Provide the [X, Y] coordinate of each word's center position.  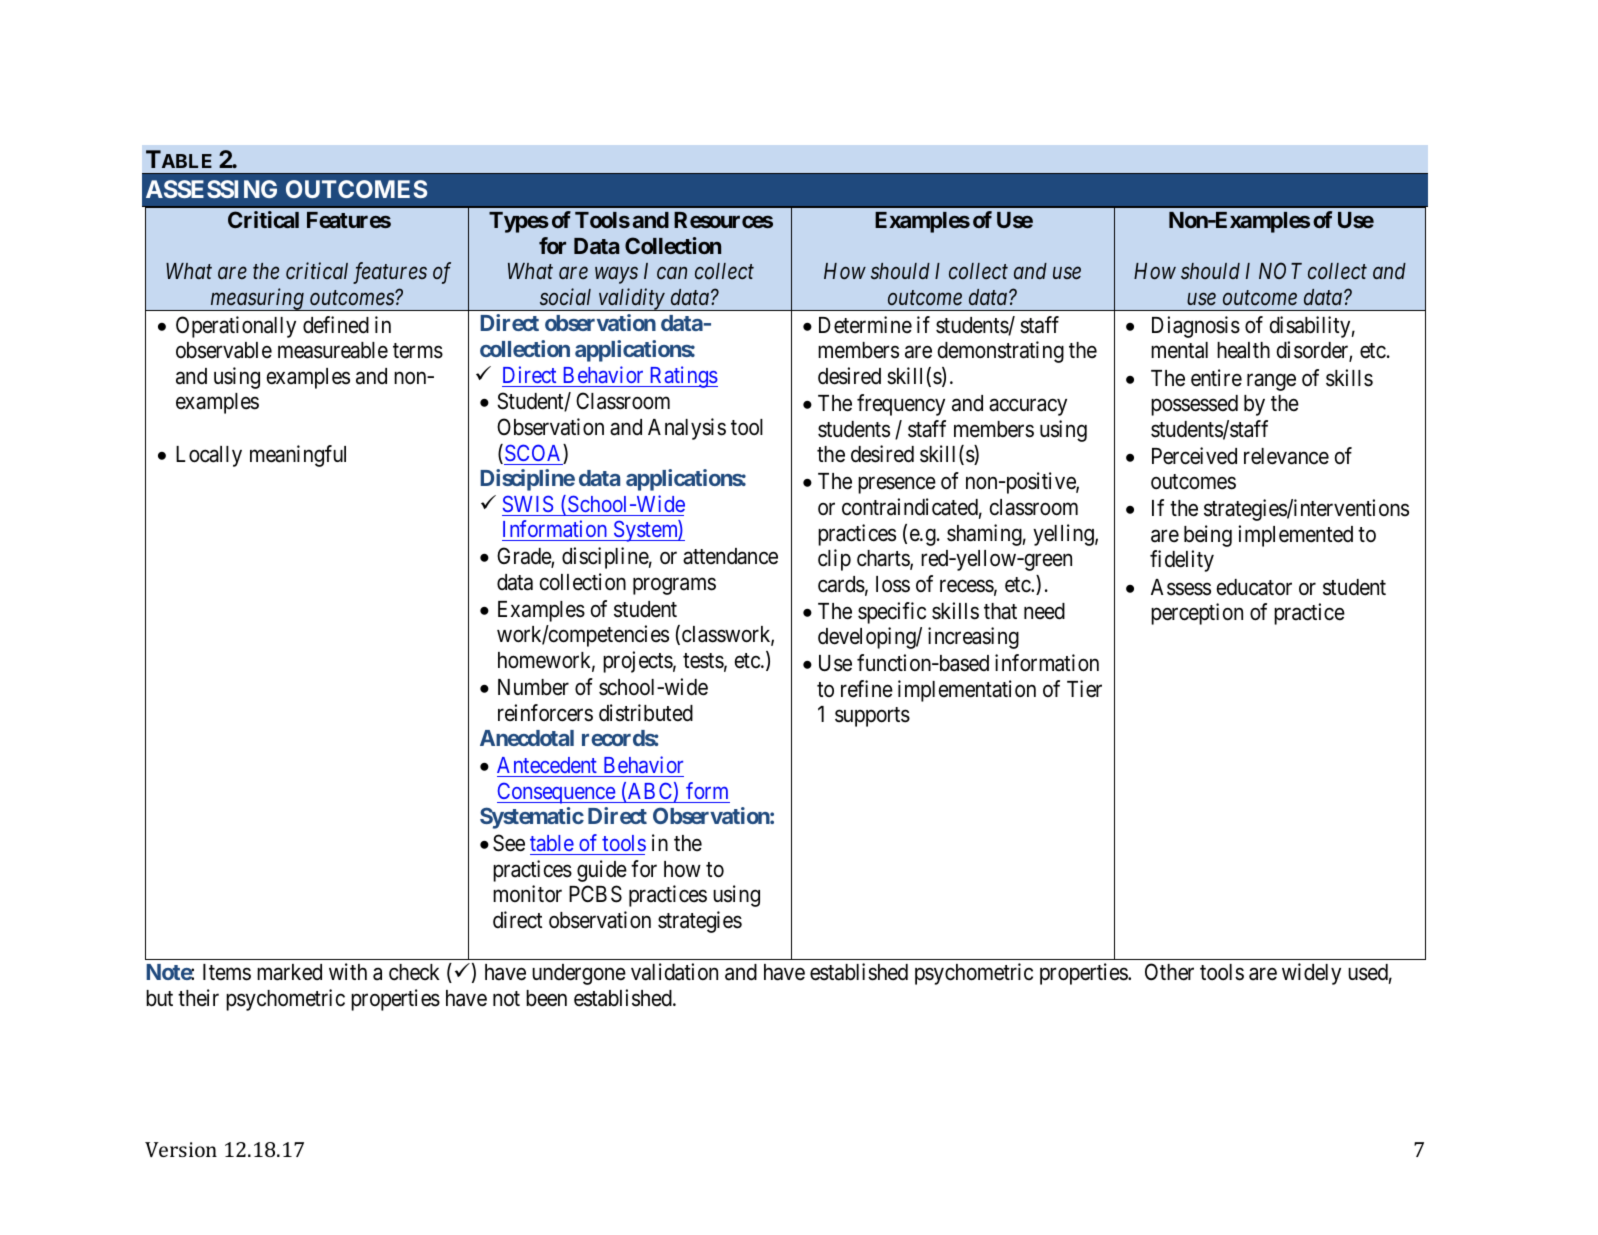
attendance [730, 556]
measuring [257, 299]
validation [674, 972]
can [672, 273]
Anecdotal [527, 738]
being [1208, 536]
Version [181, 1149]
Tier [1084, 689]
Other [1169, 972]
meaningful [298, 456]
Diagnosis [1196, 327]
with [348, 971]
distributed [646, 713]
